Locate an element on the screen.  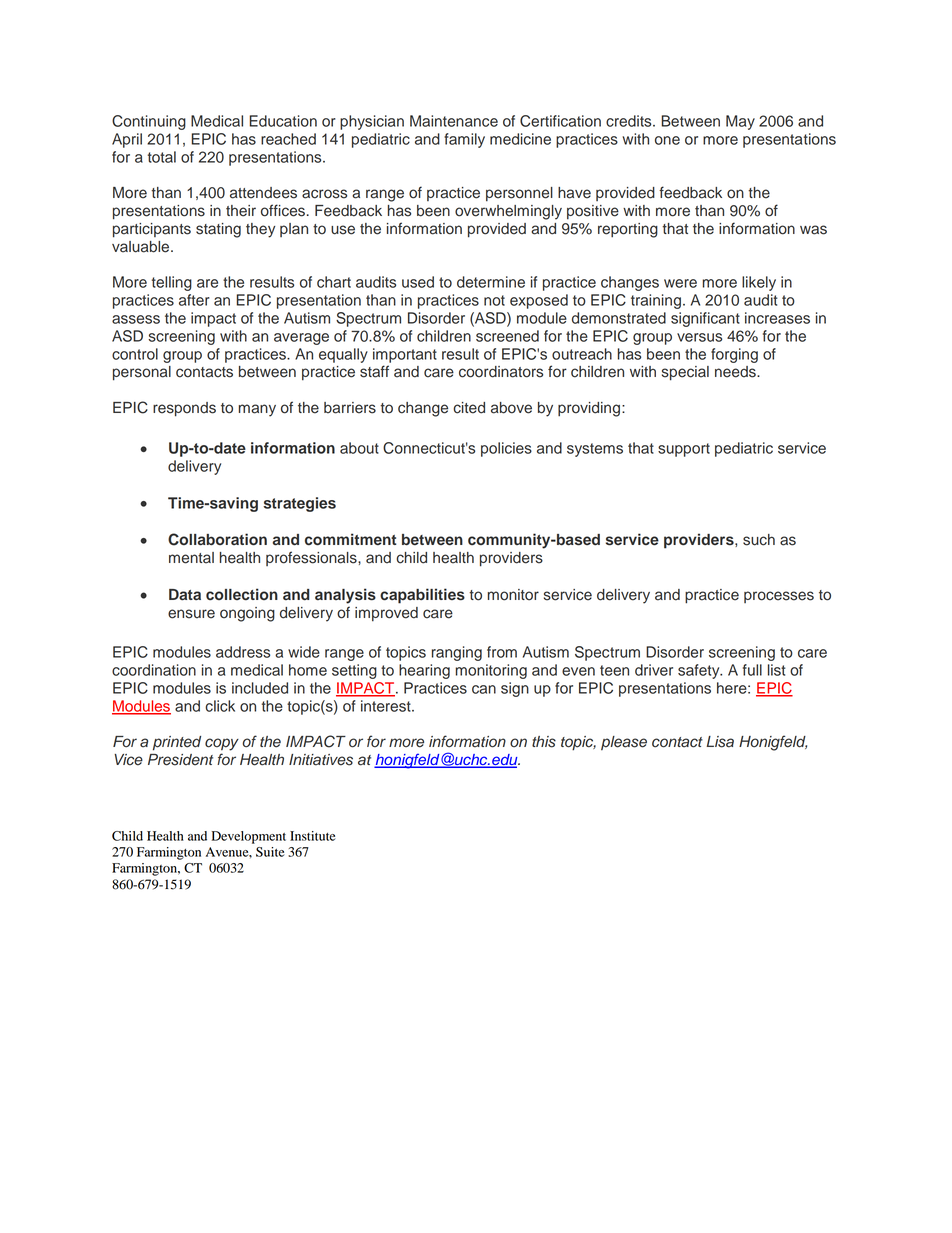
support is located at coordinates (684, 450).
